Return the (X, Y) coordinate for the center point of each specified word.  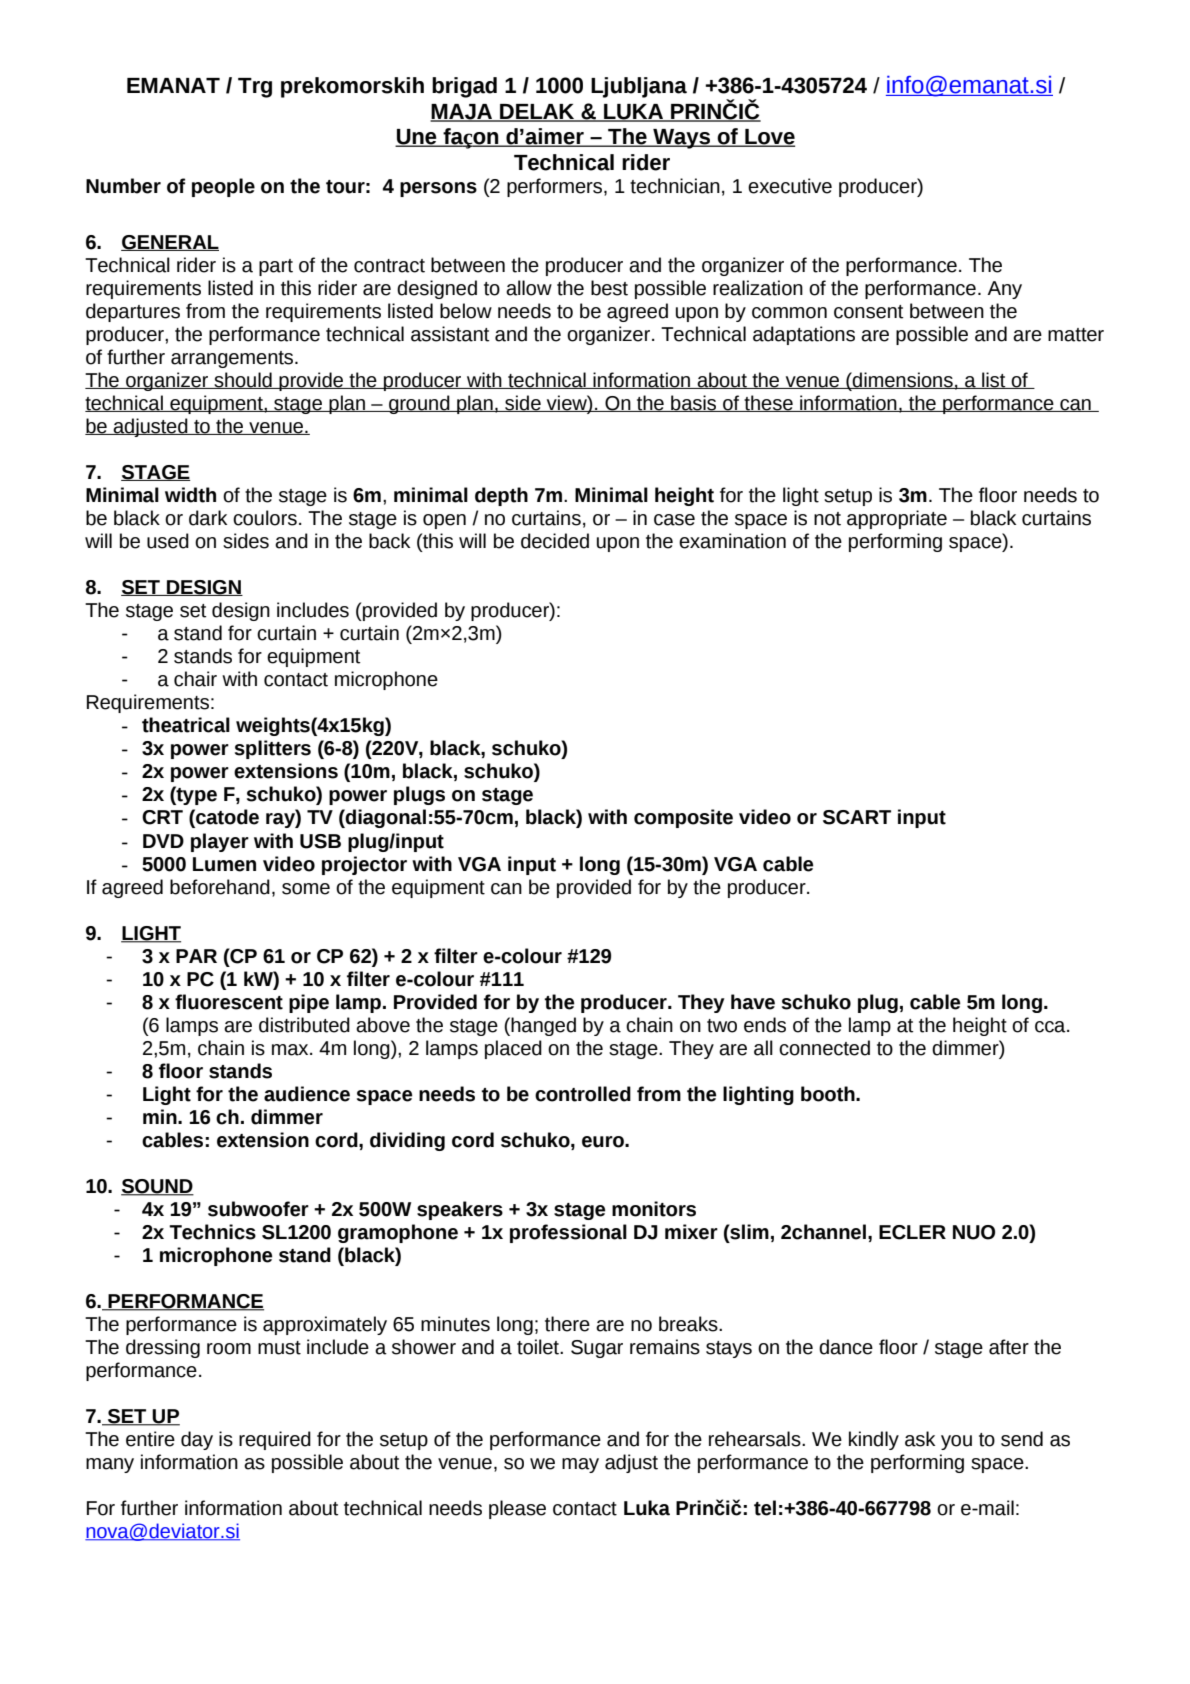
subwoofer (258, 1209)
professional (568, 1233)
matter (1076, 335)
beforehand (220, 887)
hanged (542, 1026)
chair (195, 679)
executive (790, 186)
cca (1051, 1027)
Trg (255, 88)
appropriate (897, 519)
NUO (974, 1232)
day (197, 1440)
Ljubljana (639, 87)
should (243, 380)
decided (555, 541)
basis (694, 403)
